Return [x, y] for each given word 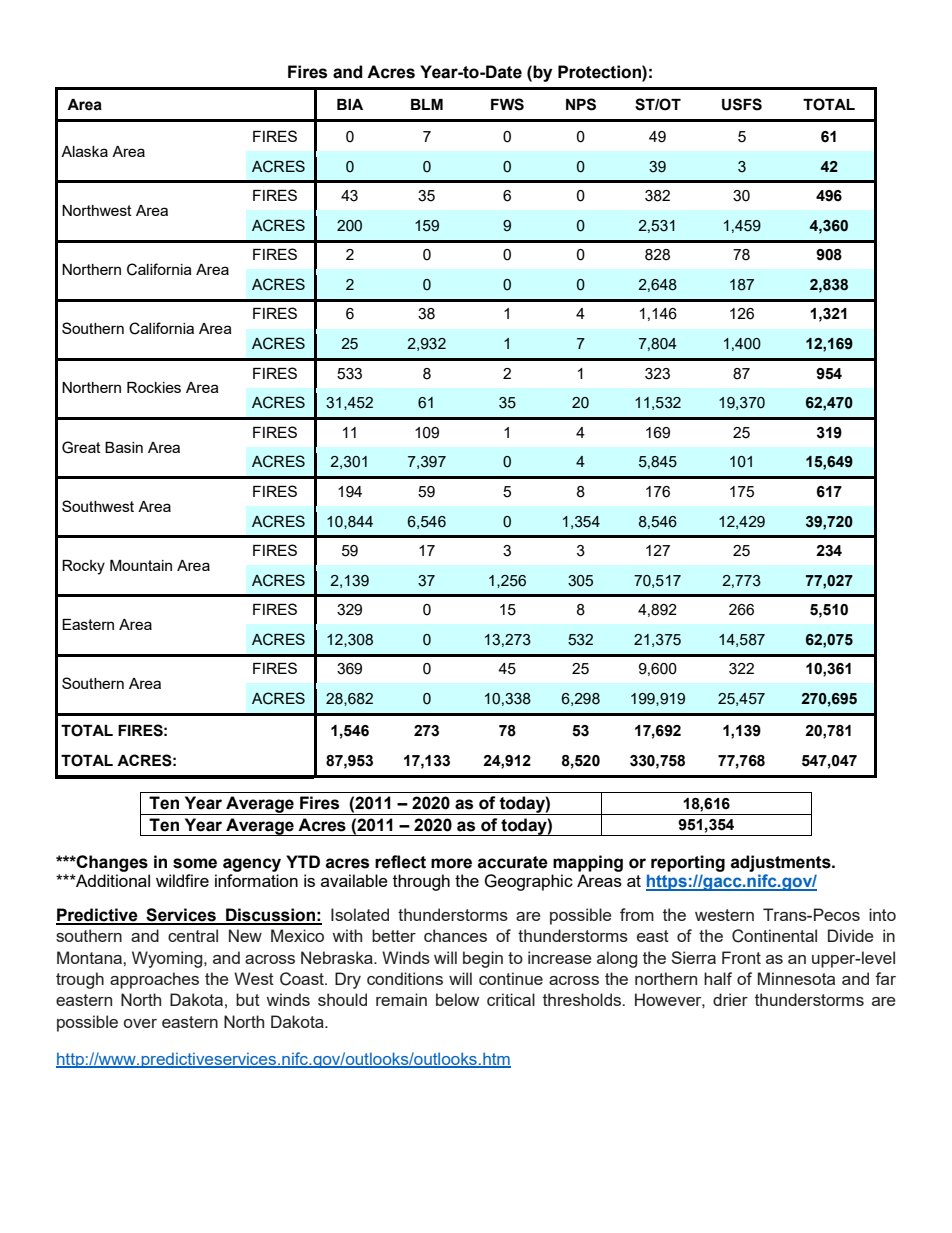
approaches [154, 980]
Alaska [84, 151]
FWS [507, 104]
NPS [581, 104]
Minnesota [796, 978]
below [457, 999]
